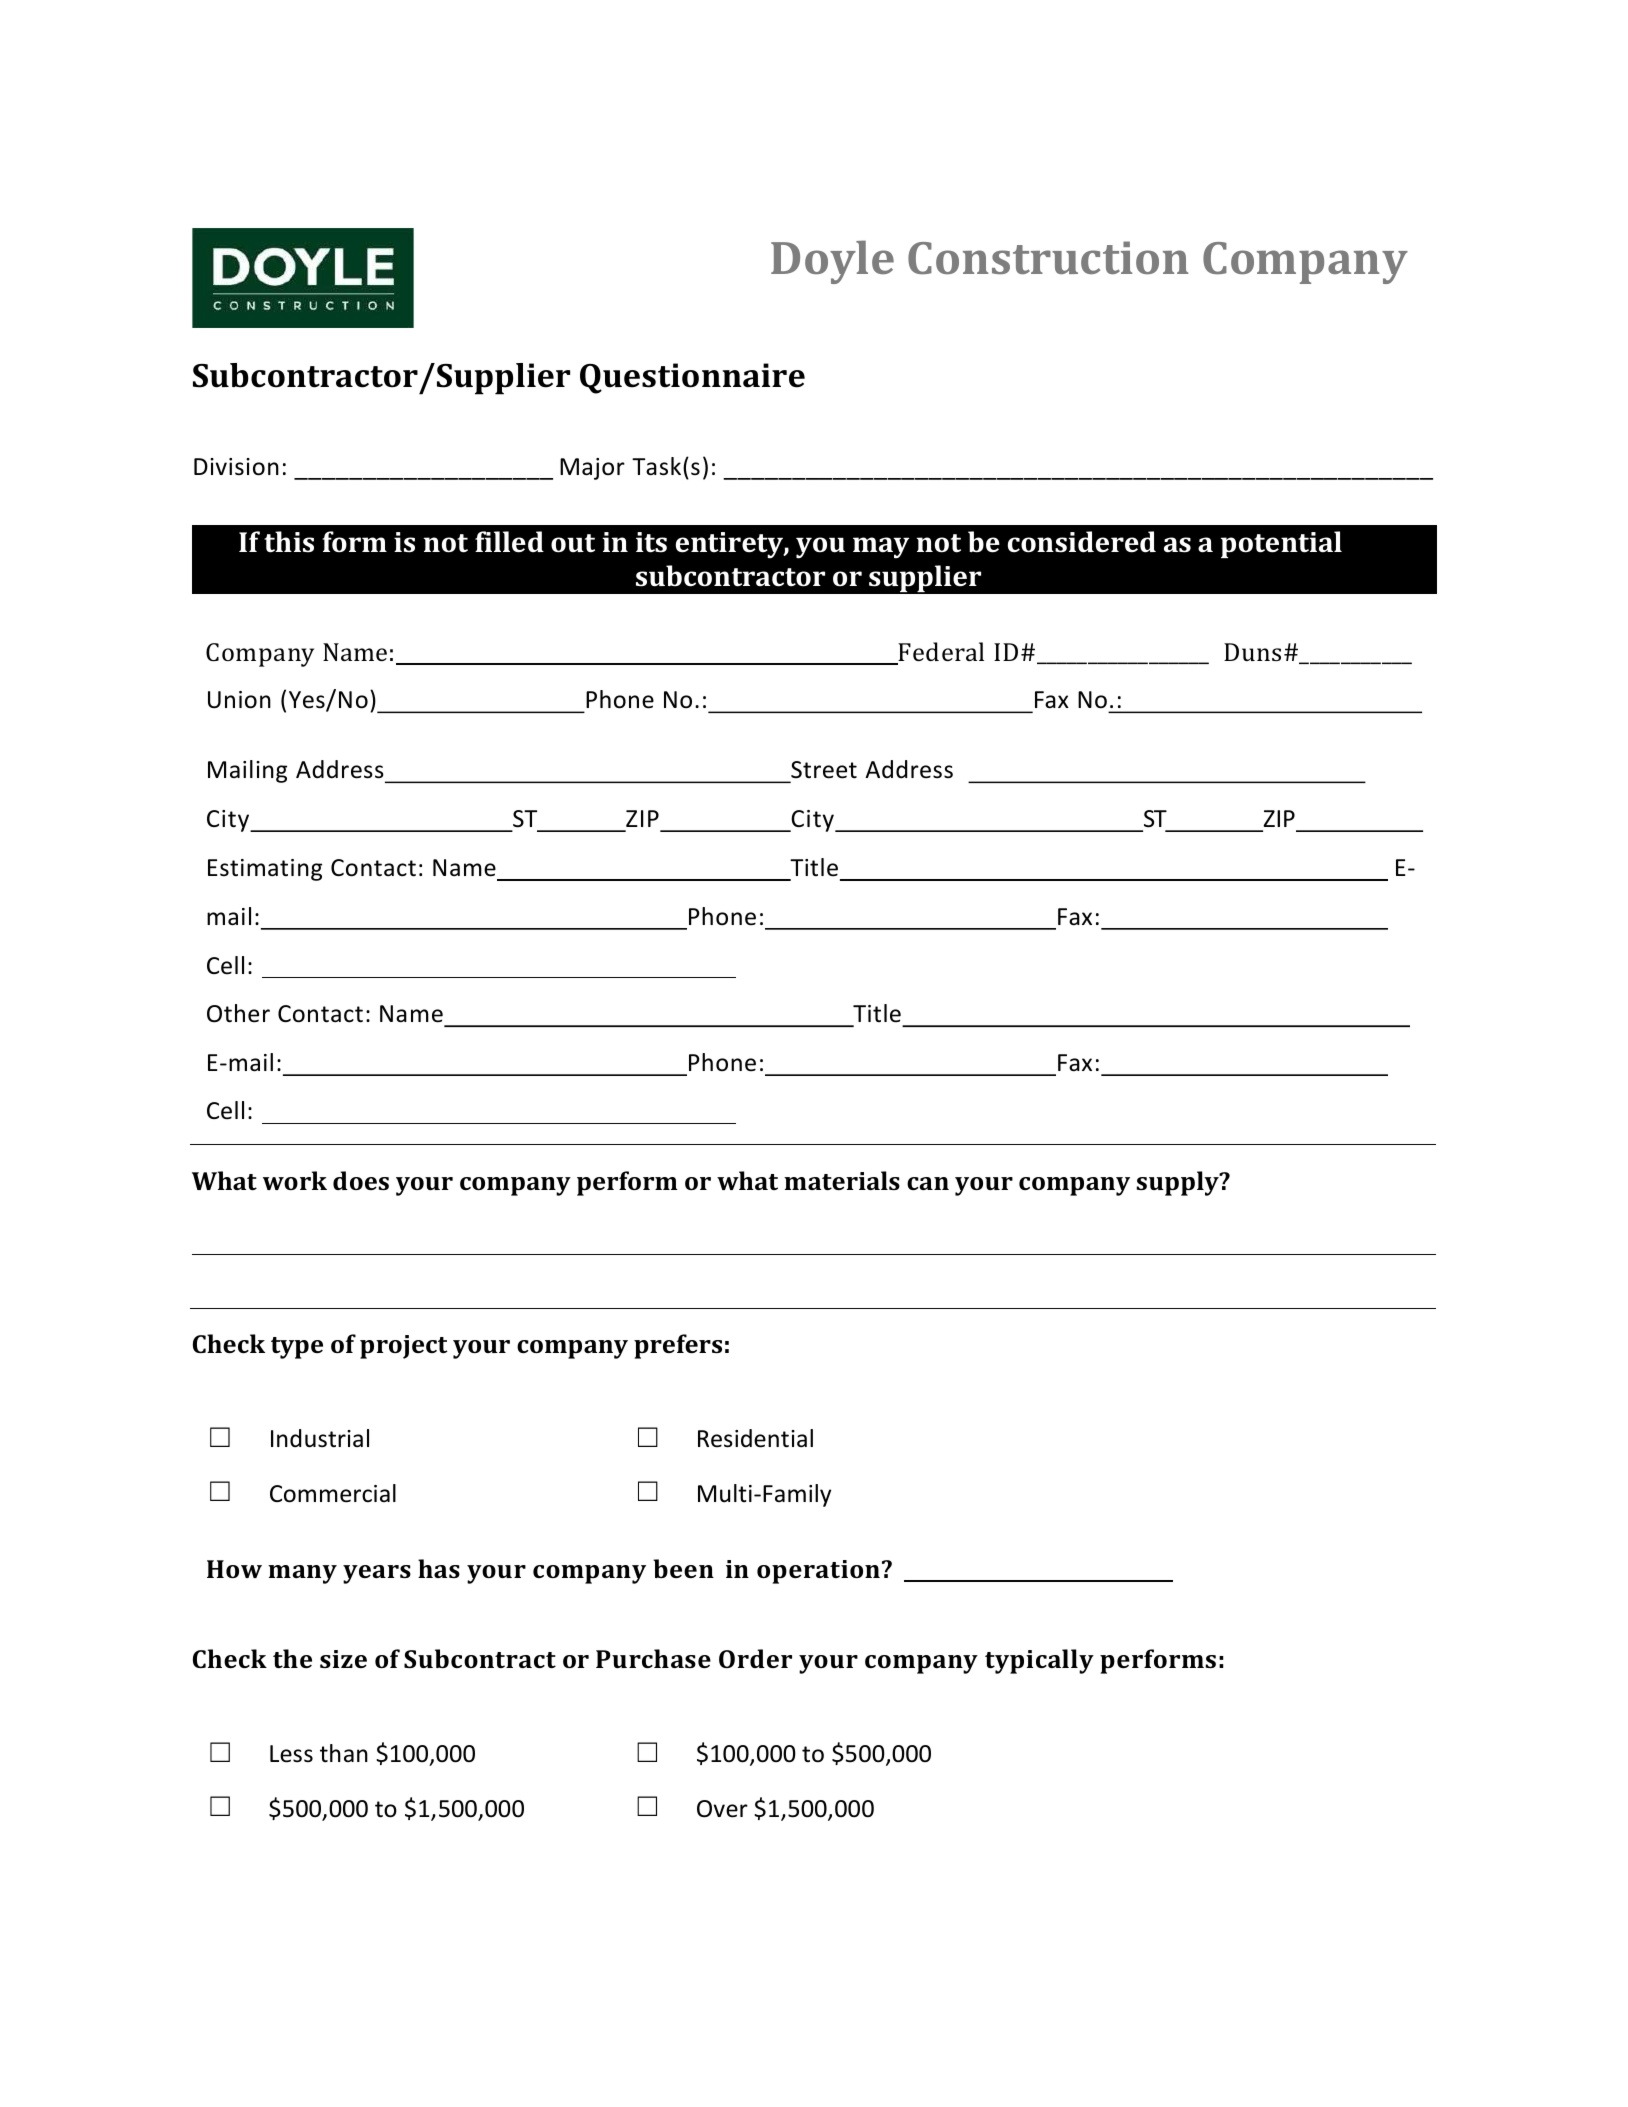 The width and height of the screenshot is (1628, 2107). I want to click on this, so click(289, 542).
